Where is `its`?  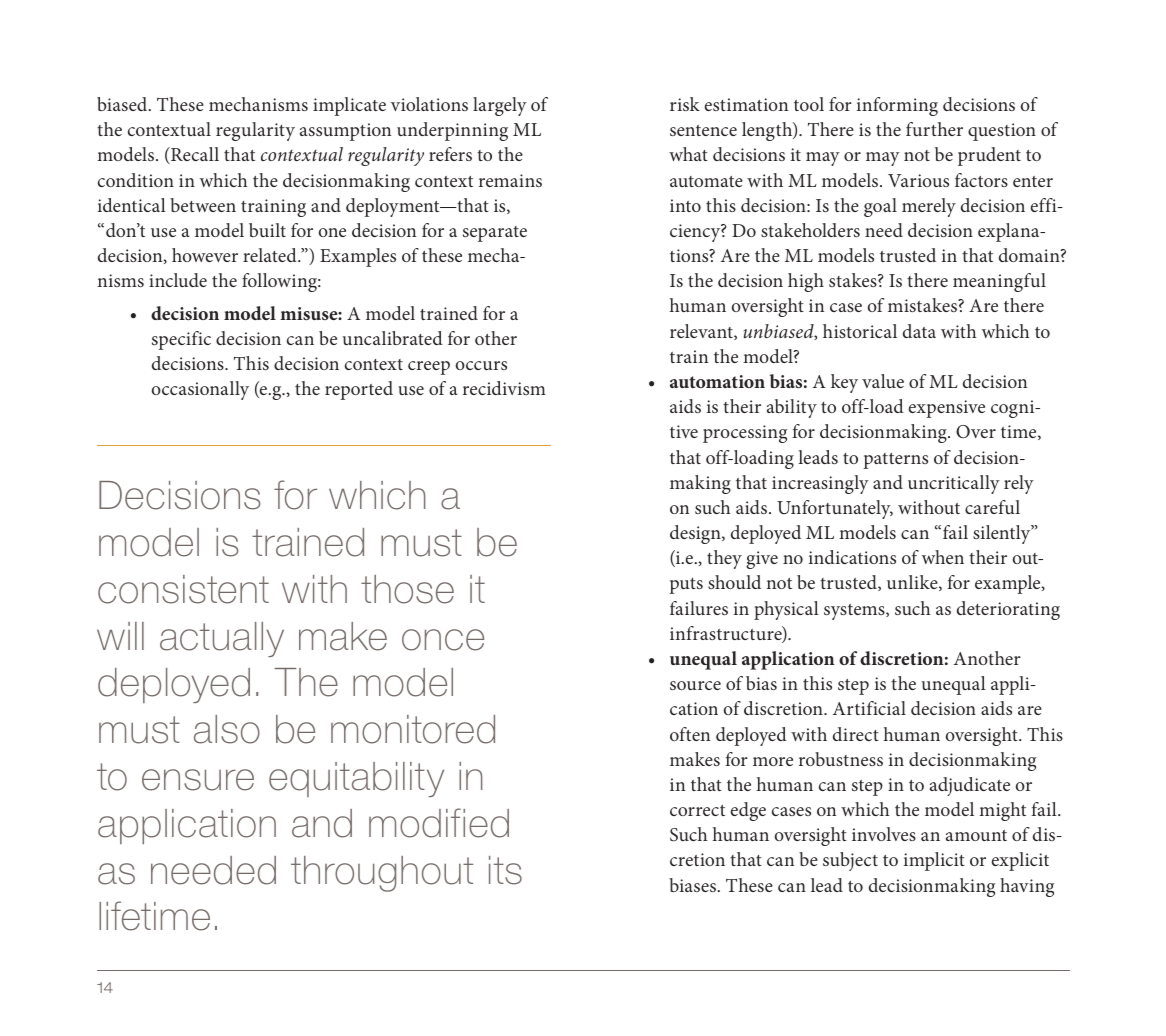
its is located at coordinates (505, 870).
